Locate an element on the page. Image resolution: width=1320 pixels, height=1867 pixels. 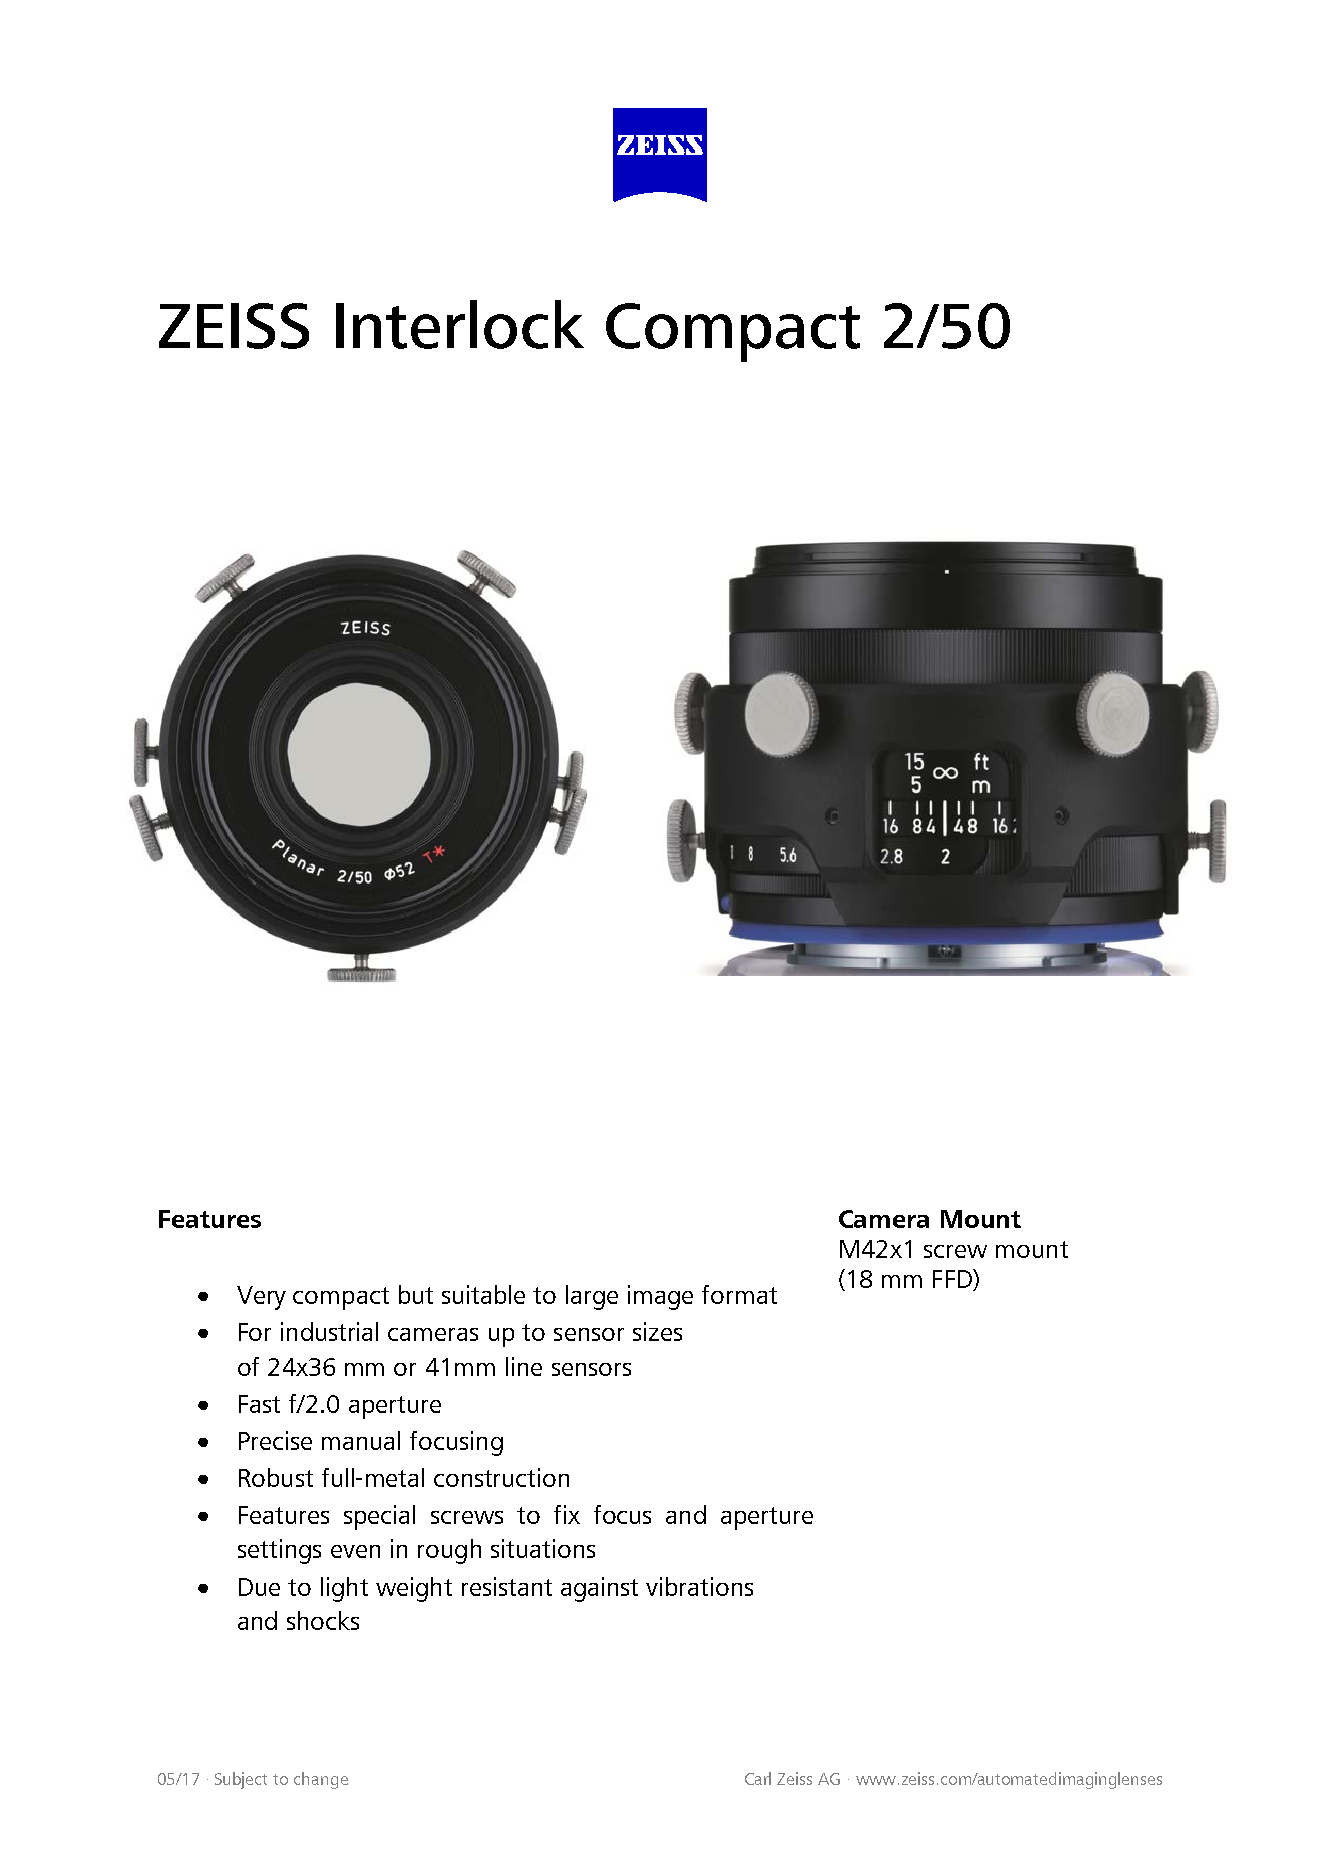
Carl is located at coordinates (758, 1778).
